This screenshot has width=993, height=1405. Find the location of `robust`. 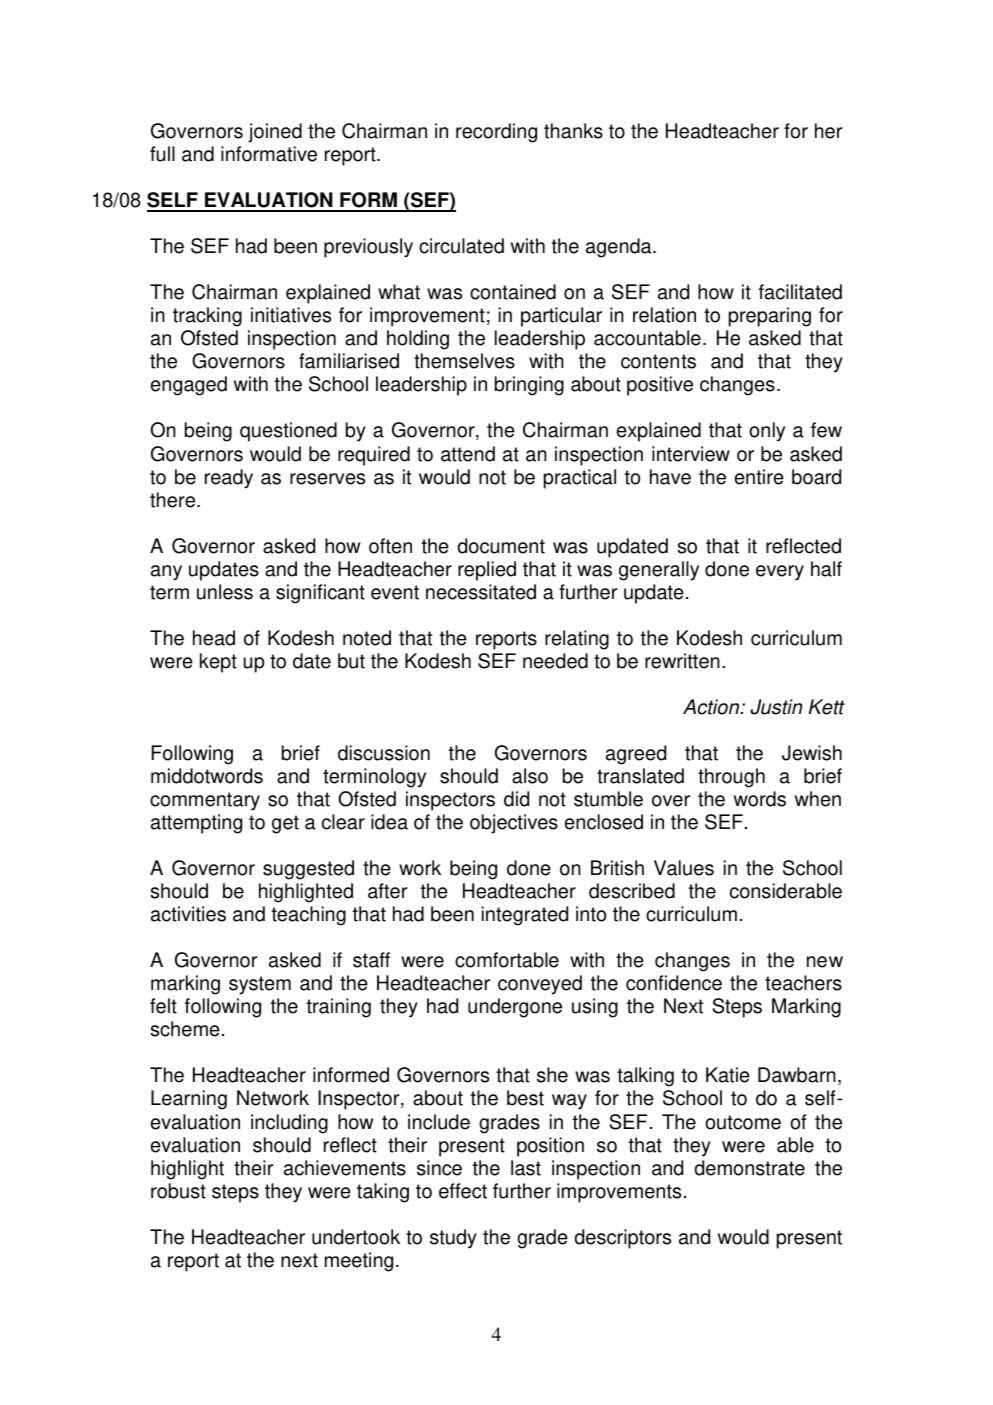

robust is located at coordinates (178, 1191).
